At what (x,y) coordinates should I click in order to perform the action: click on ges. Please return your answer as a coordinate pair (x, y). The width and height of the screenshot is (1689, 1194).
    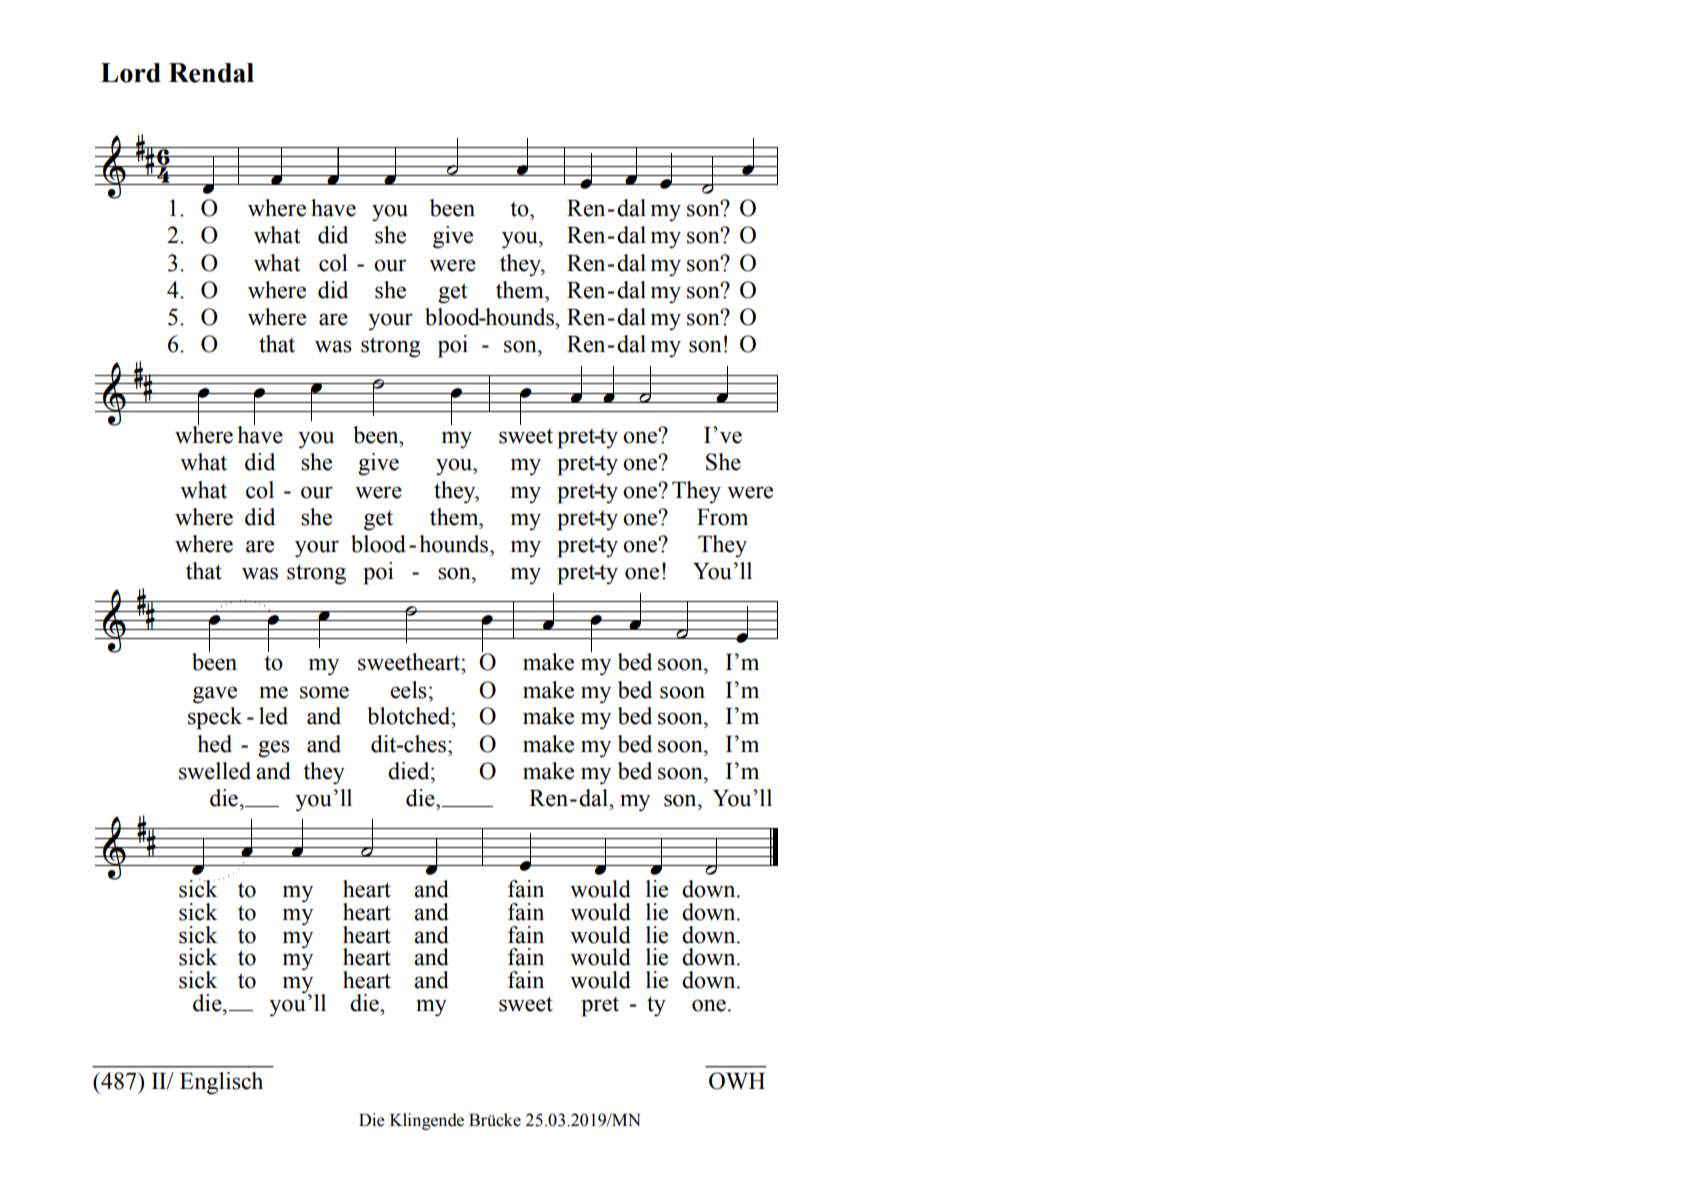
    Looking at the image, I should click on (274, 749).
